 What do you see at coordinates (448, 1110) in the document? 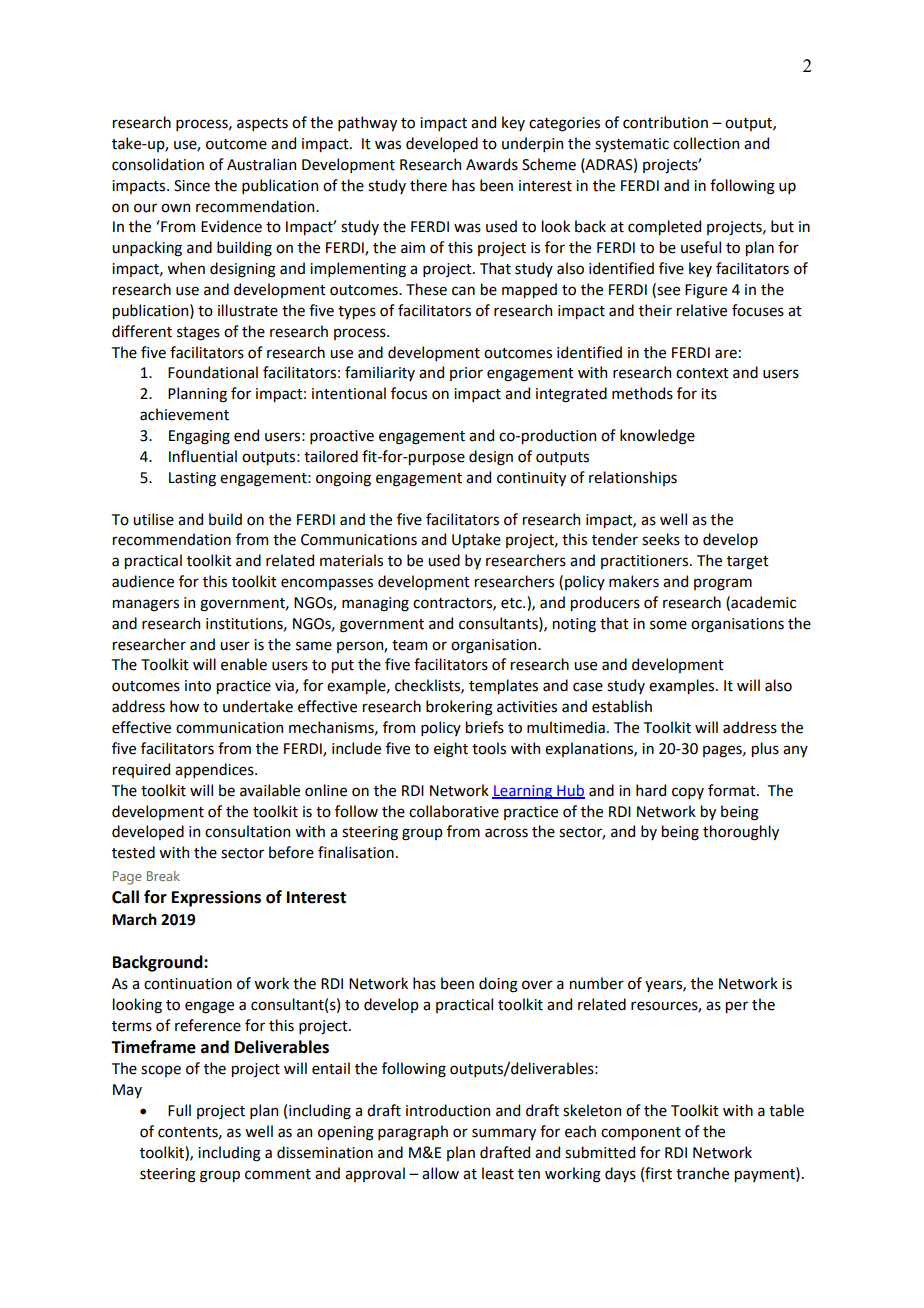
I see `introduction` at bounding box center [448, 1110].
